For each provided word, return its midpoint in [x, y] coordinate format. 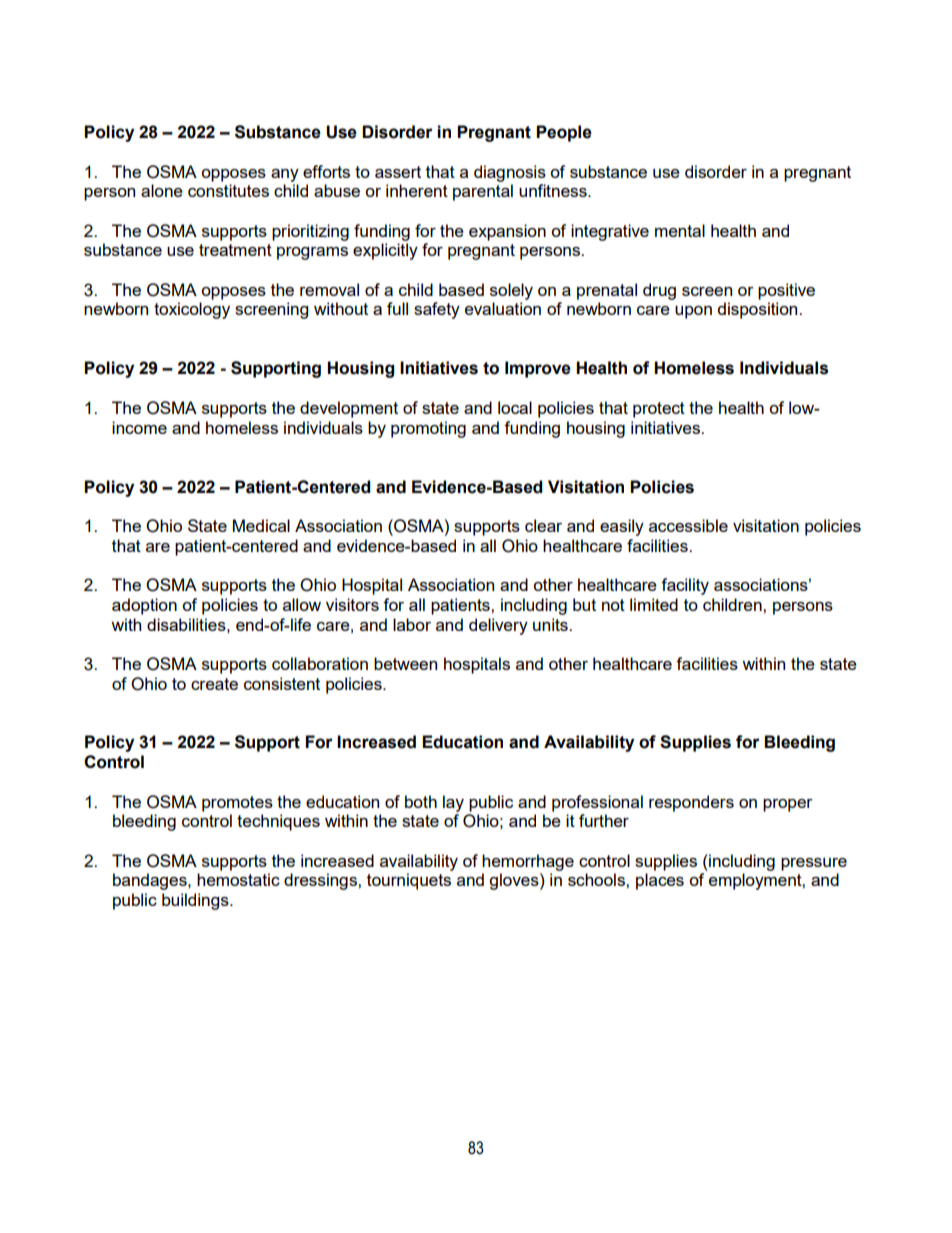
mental [680, 230]
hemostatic [238, 879]
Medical [261, 525]
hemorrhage [528, 862]
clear [543, 525]
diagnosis [510, 173]
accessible [688, 525]
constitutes [228, 190]
